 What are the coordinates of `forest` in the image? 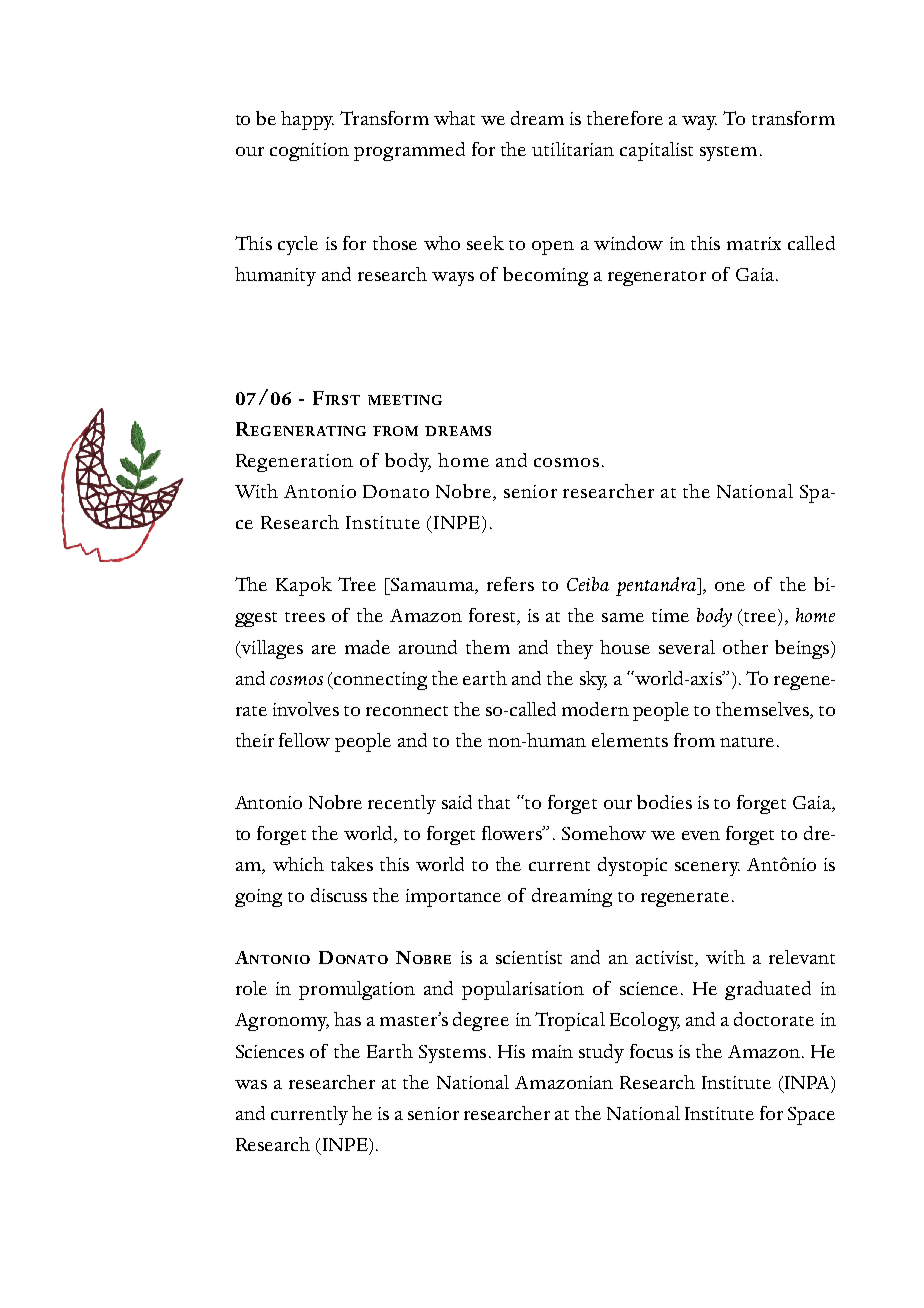 It's located at (493, 616).
